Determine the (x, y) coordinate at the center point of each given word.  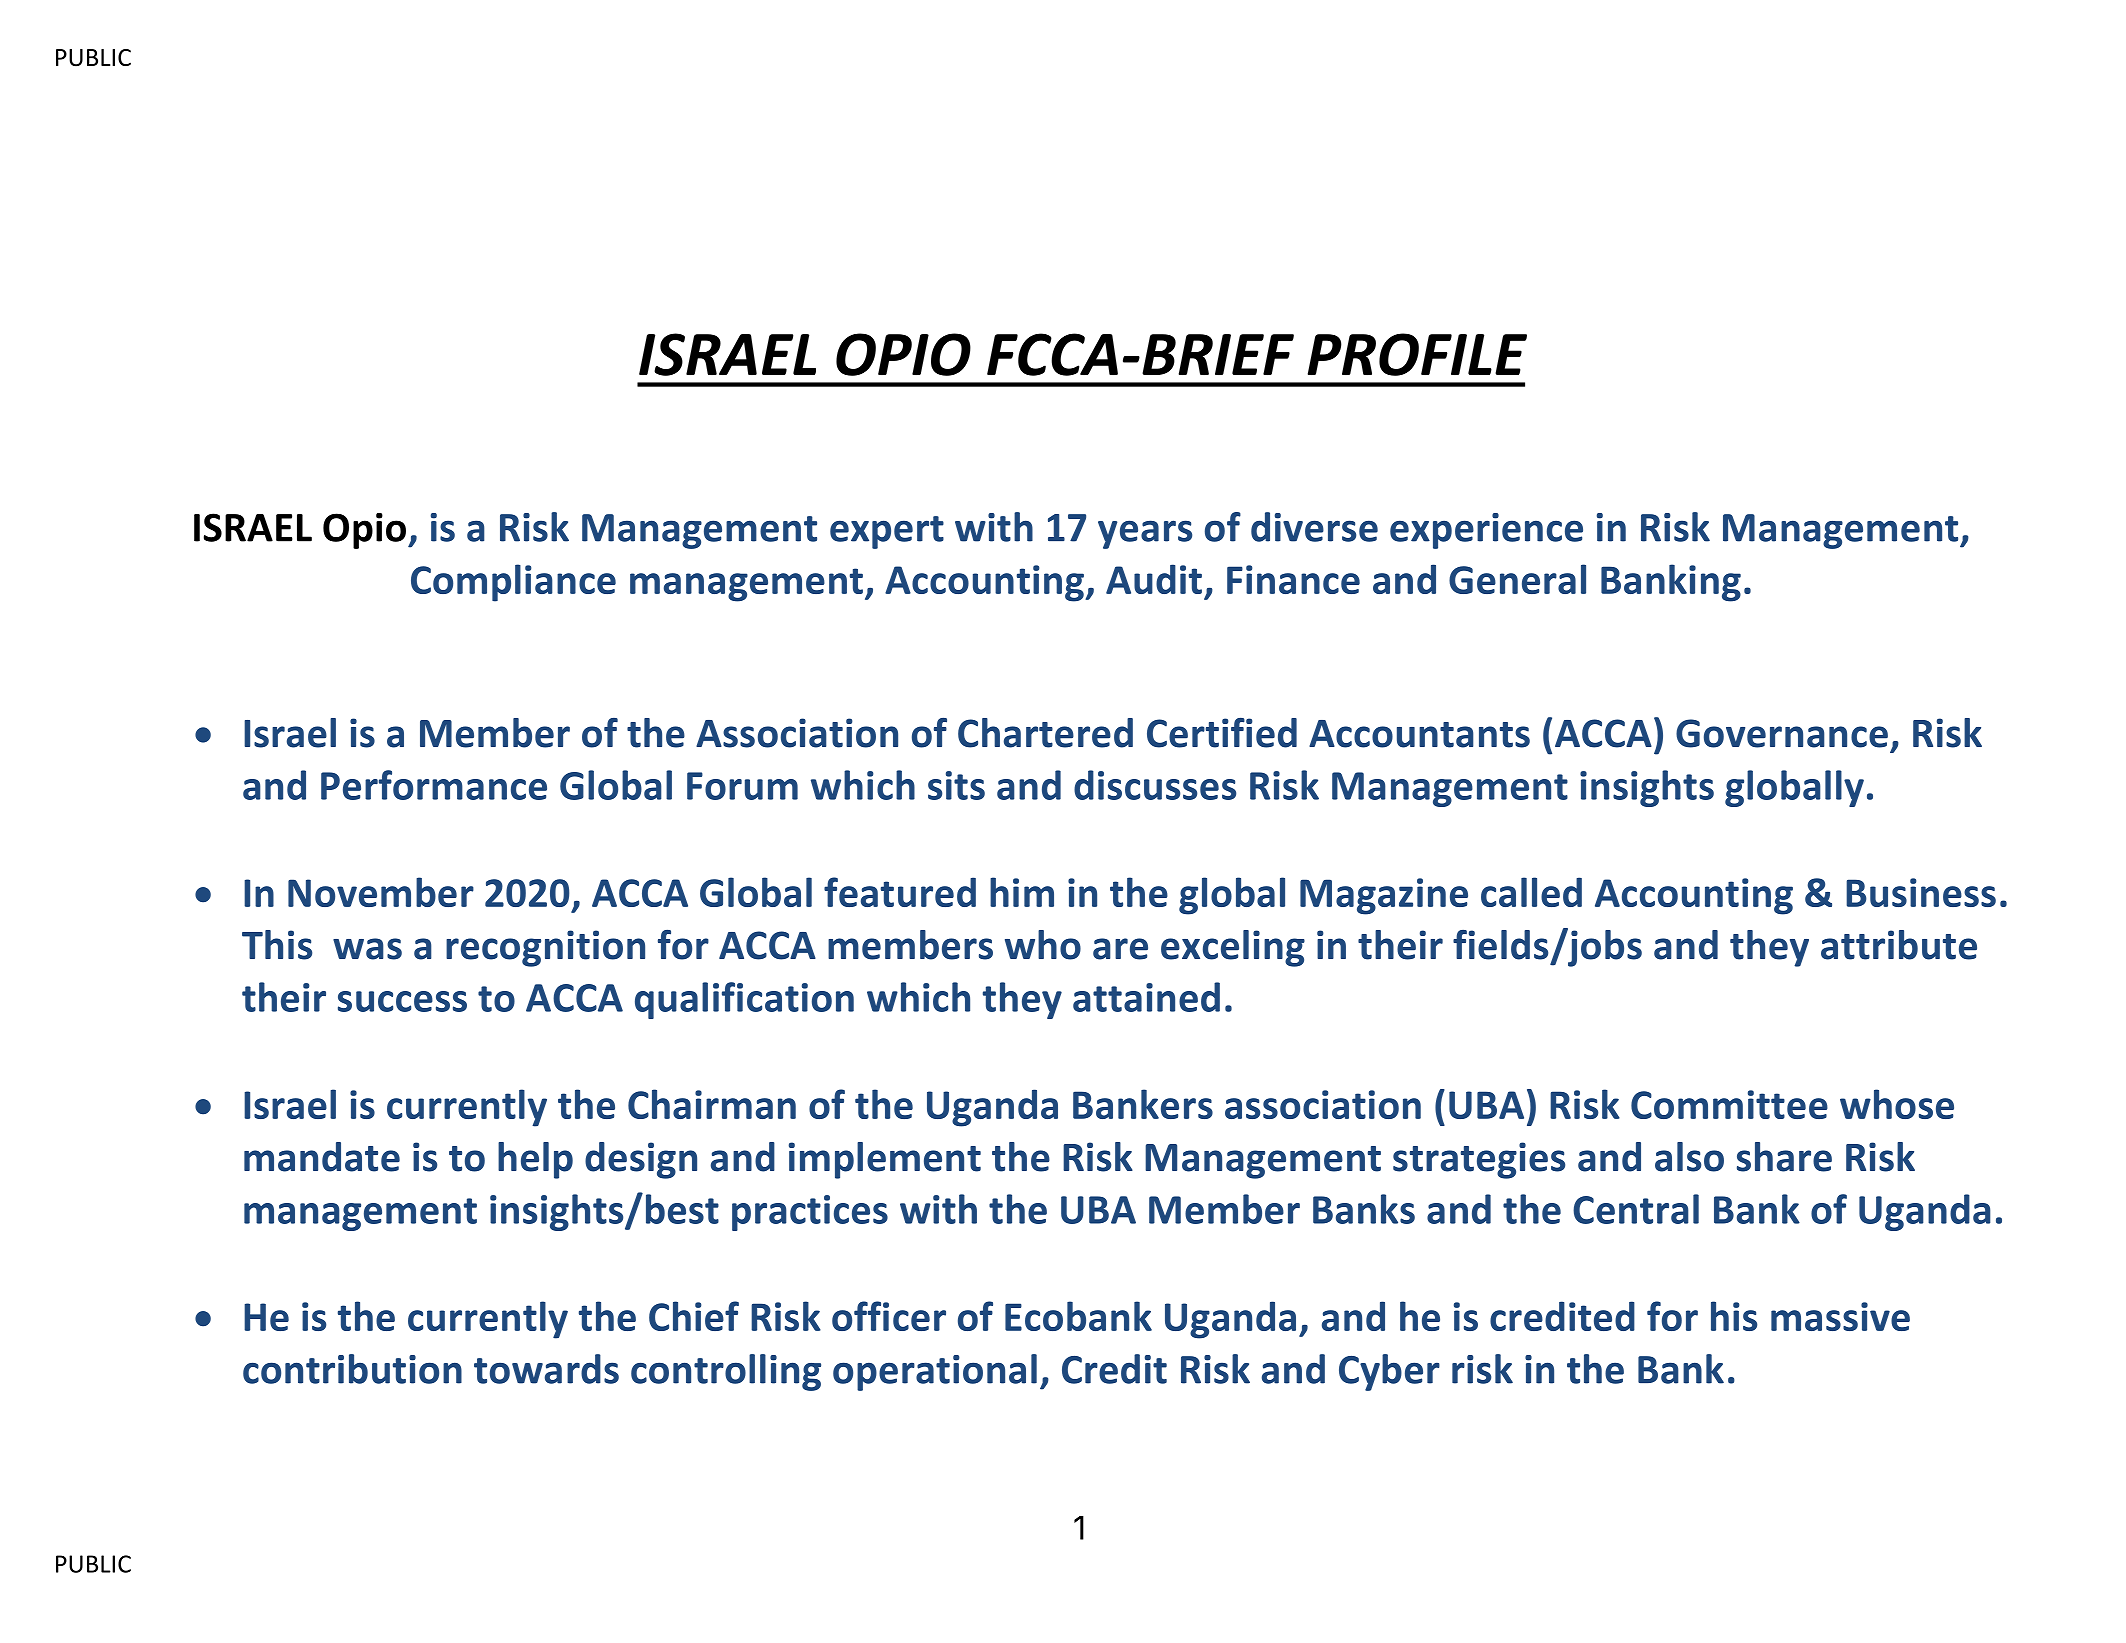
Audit (1154, 579)
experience (1486, 531)
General (1517, 579)
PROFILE (1417, 354)
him (1022, 892)
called (1531, 892)
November (381, 892)
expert (887, 532)
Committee (1729, 1104)
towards (546, 1369)
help (535, 1160)
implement (885, 1160)
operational (935, 1372)
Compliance (513, 583)
